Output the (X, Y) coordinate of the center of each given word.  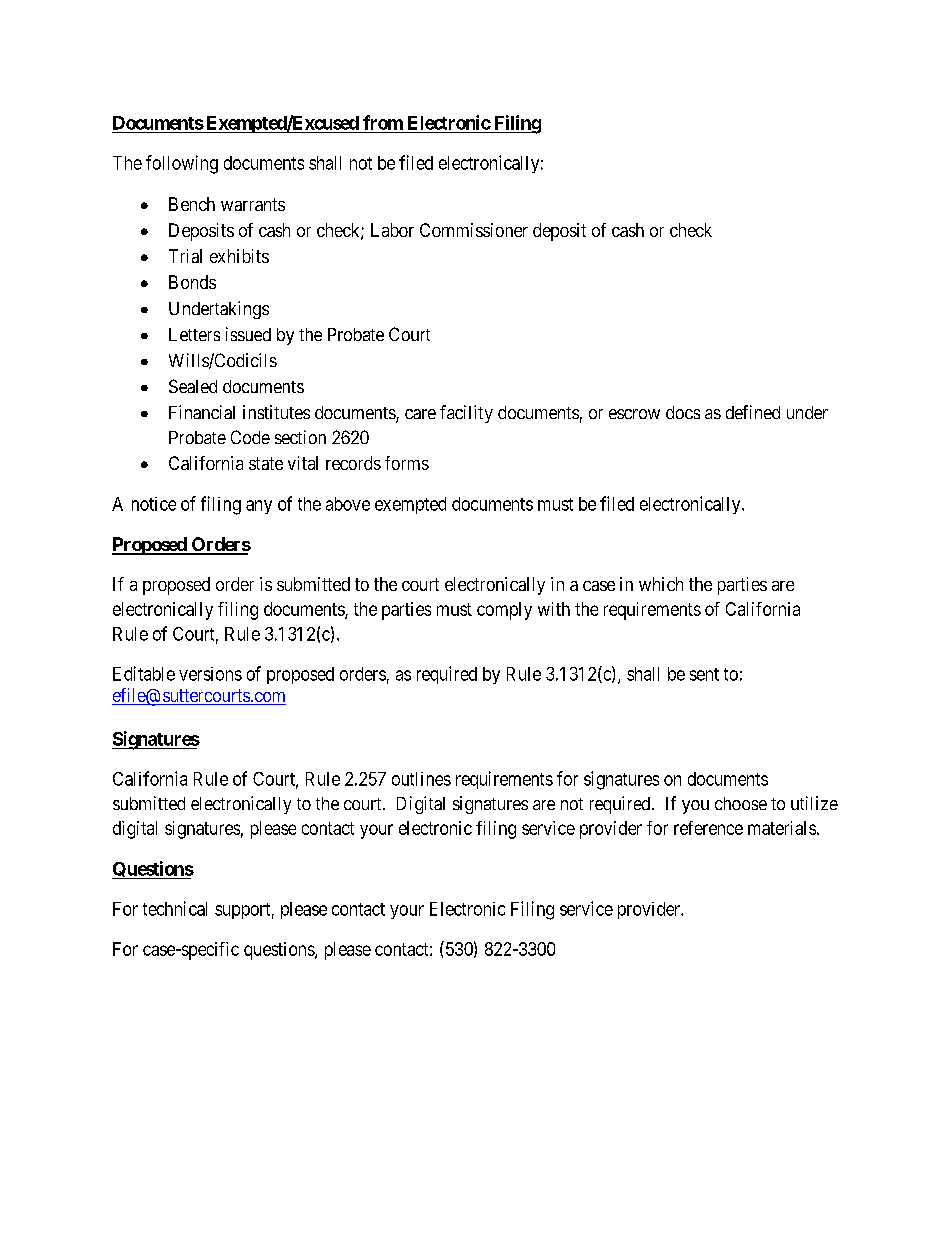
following (182, 164)
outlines (421, 779)
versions (210, 674)
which (661, 584)
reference (708, 828)
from (383, 122)
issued (248, 334)
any (259, 507)
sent (704, 674)
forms (407, 463)
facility (466, 414)
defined (753, 412)
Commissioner (474, 230)
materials (782, 828)
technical (175, 908)
